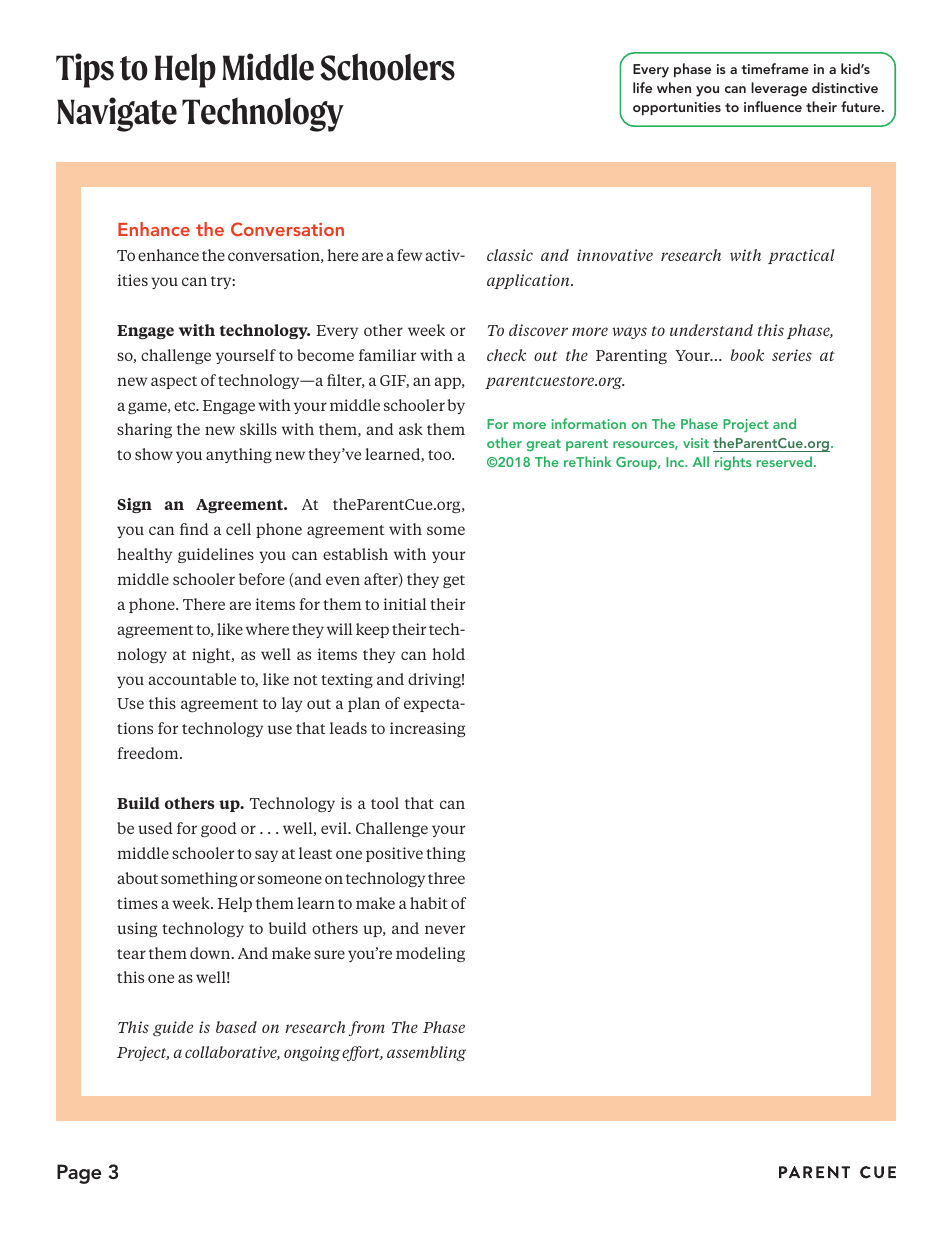 This screenshot has width=952, height=1233. I want to click on hold, so click(448, 654).
